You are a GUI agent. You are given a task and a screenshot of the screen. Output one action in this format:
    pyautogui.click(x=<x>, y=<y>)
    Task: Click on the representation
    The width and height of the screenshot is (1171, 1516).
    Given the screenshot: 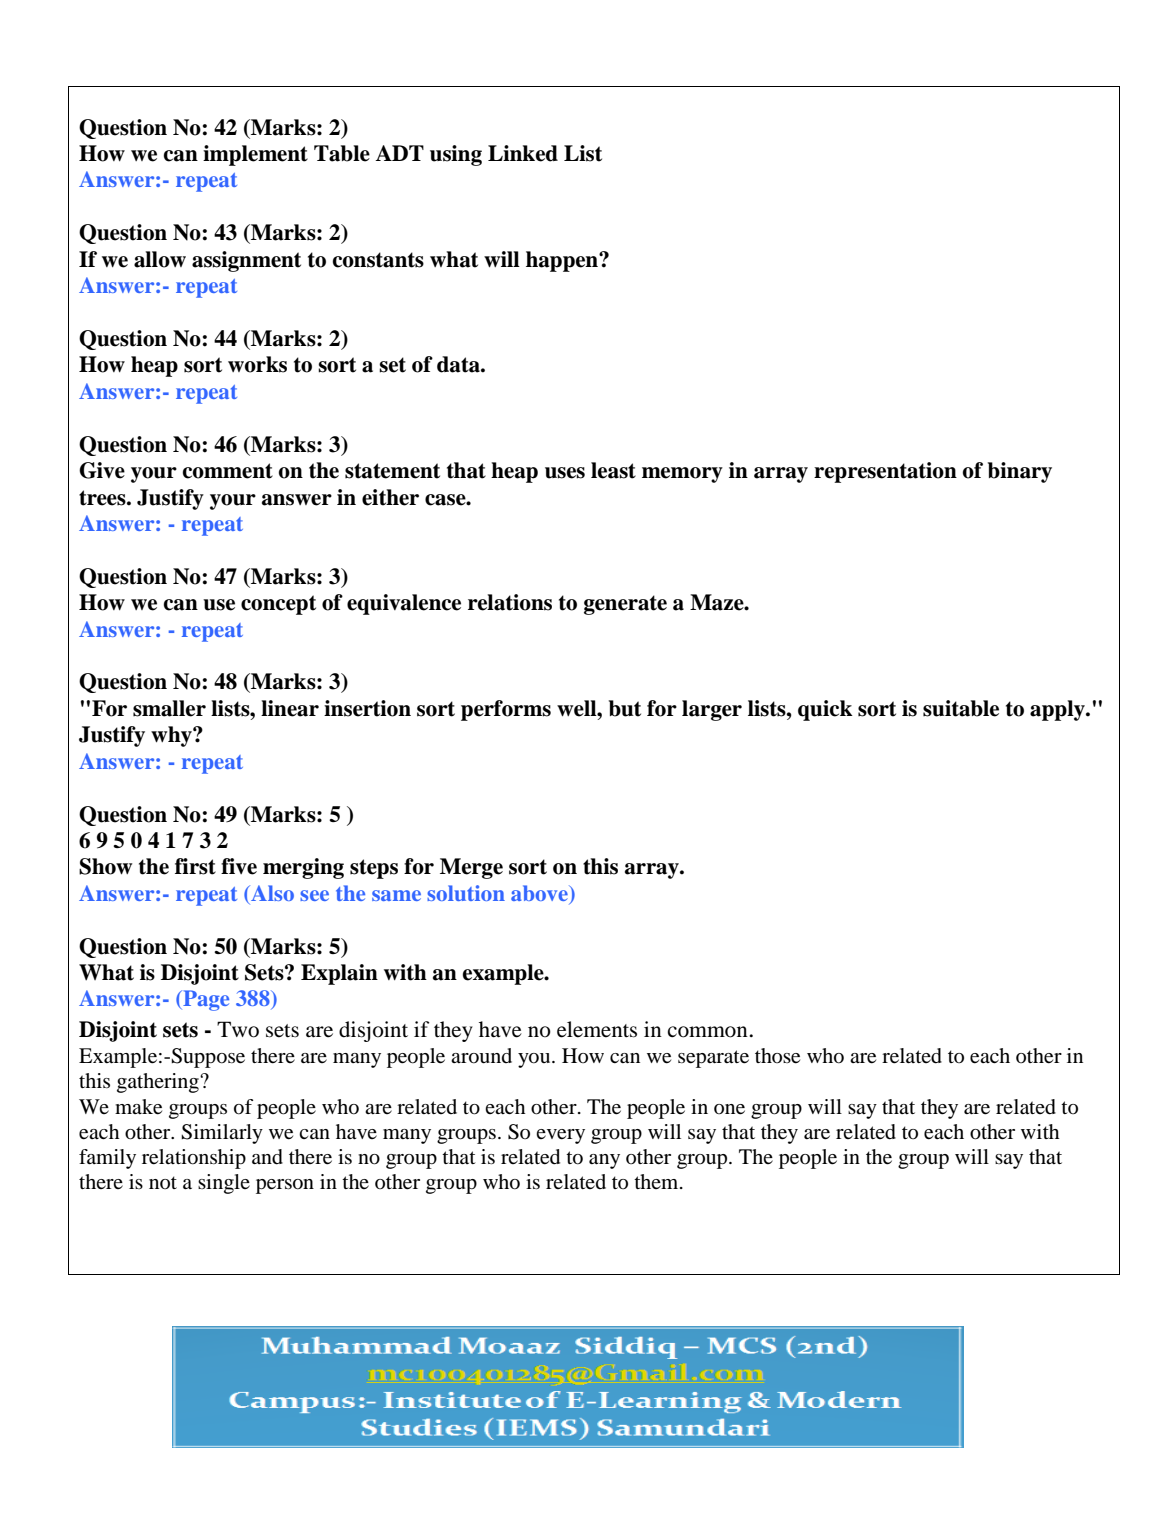 What is the action you would take?
    pyautogui.click(x=885, y=472)
